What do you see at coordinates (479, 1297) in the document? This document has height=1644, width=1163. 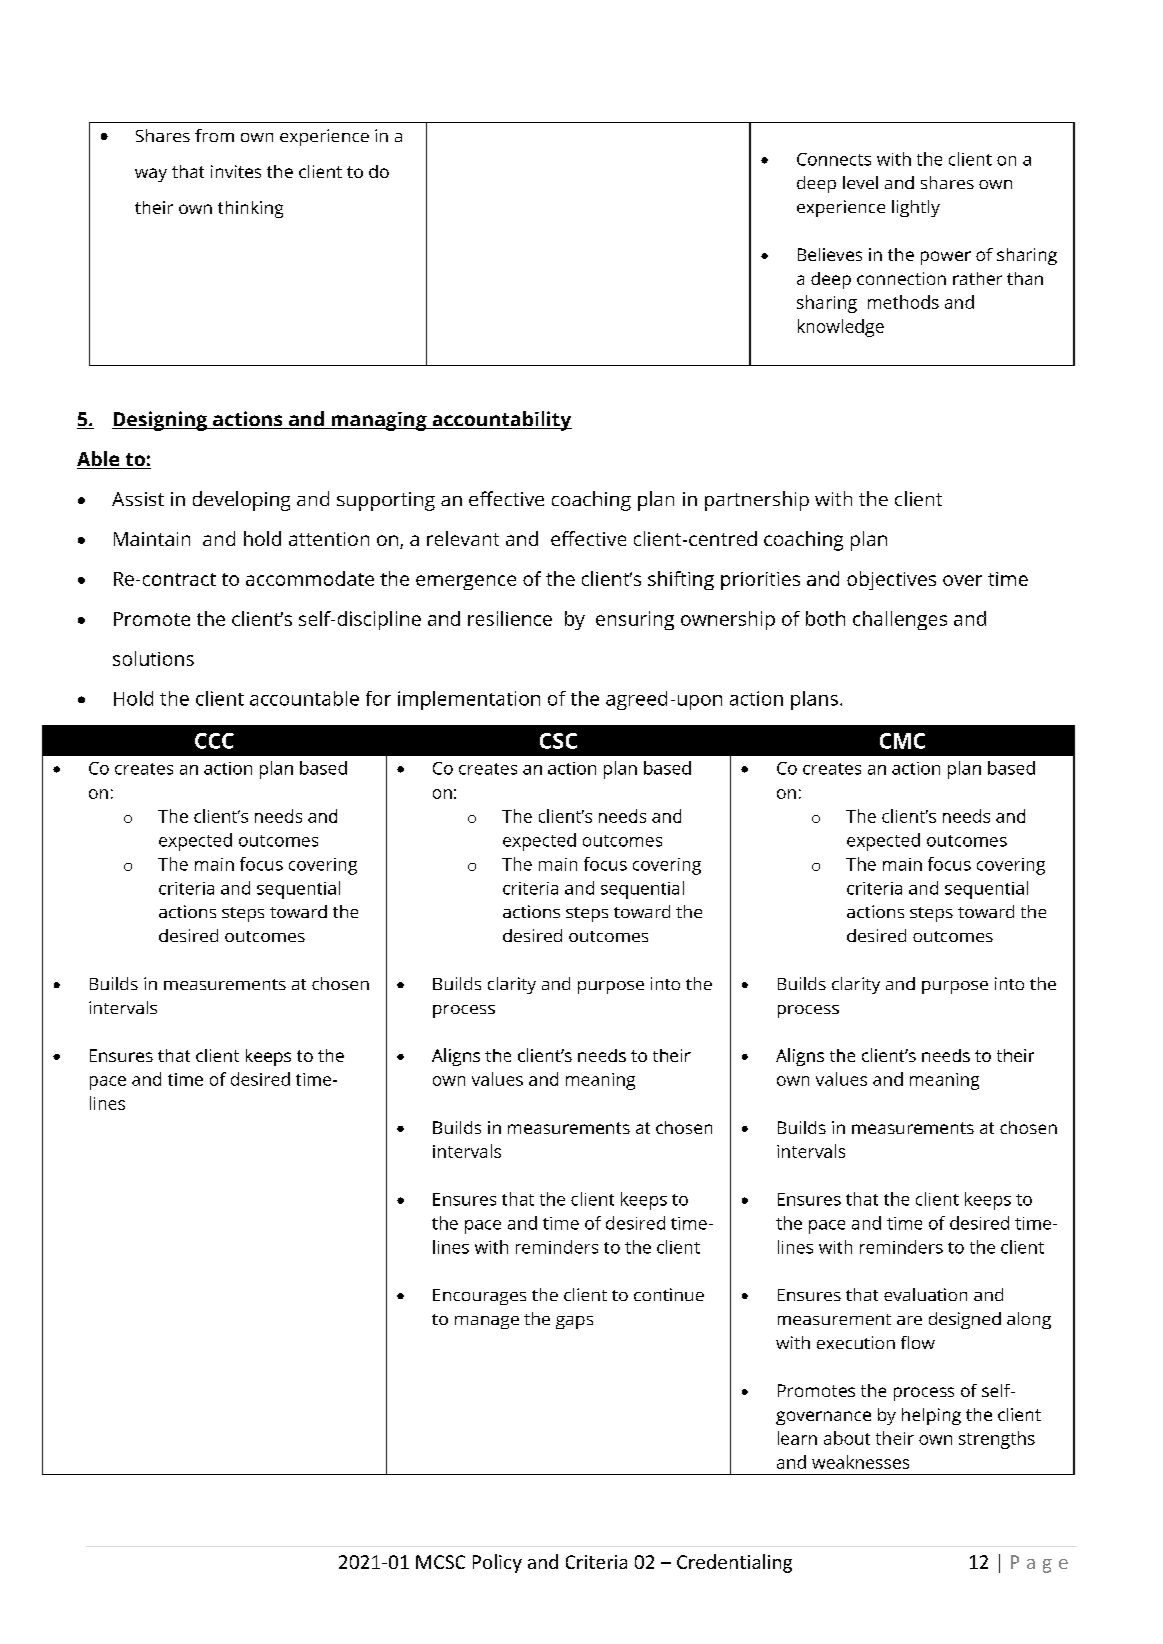 I see `Encourages` at bounding box center [479, 1297].
